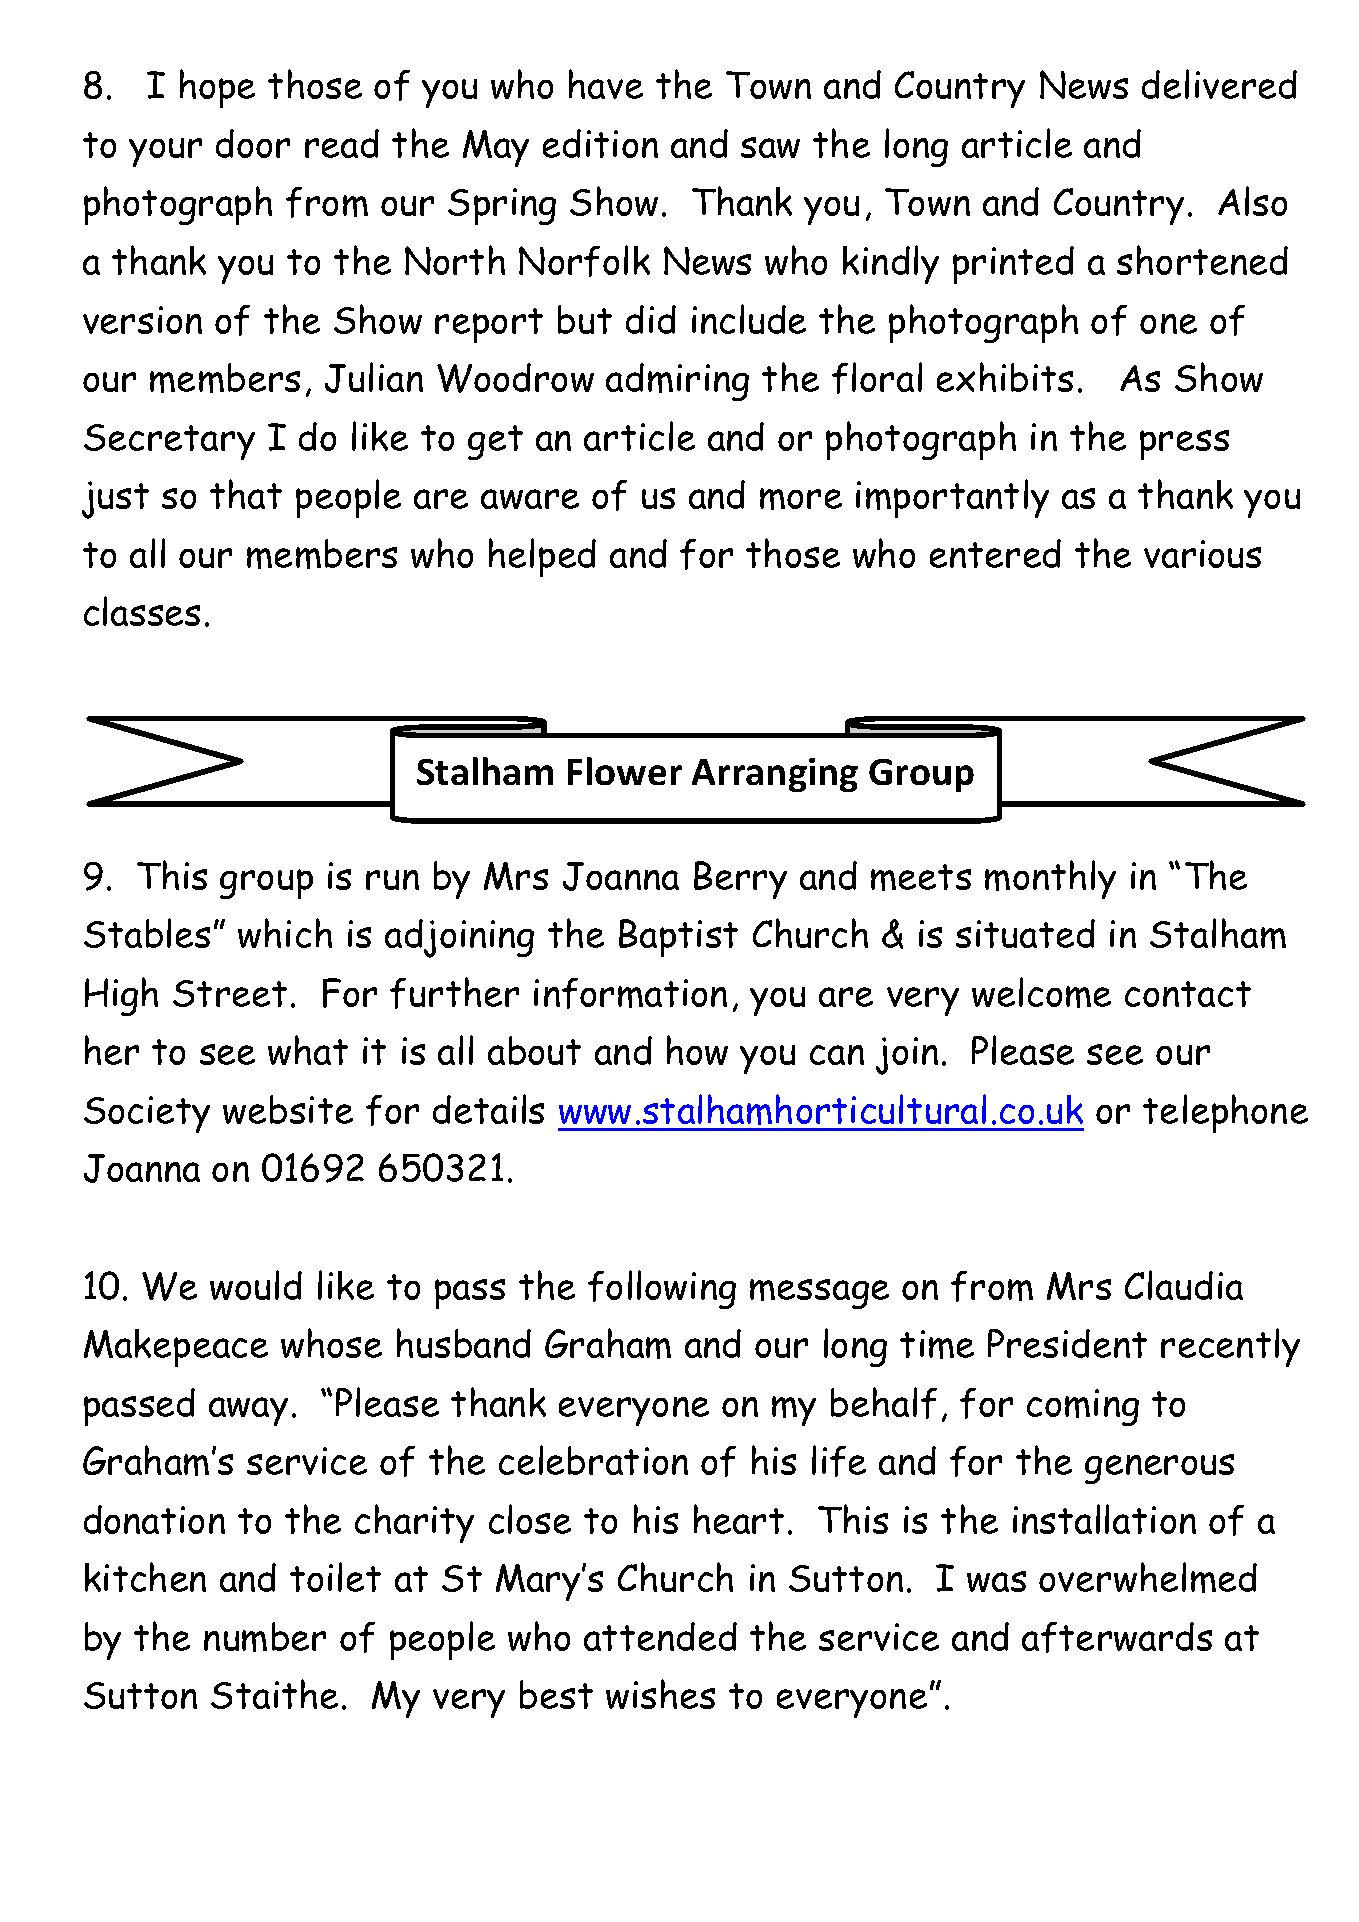 The width and height of the image is (1359, 1922). I want to click on number, so click(265, 1637).
